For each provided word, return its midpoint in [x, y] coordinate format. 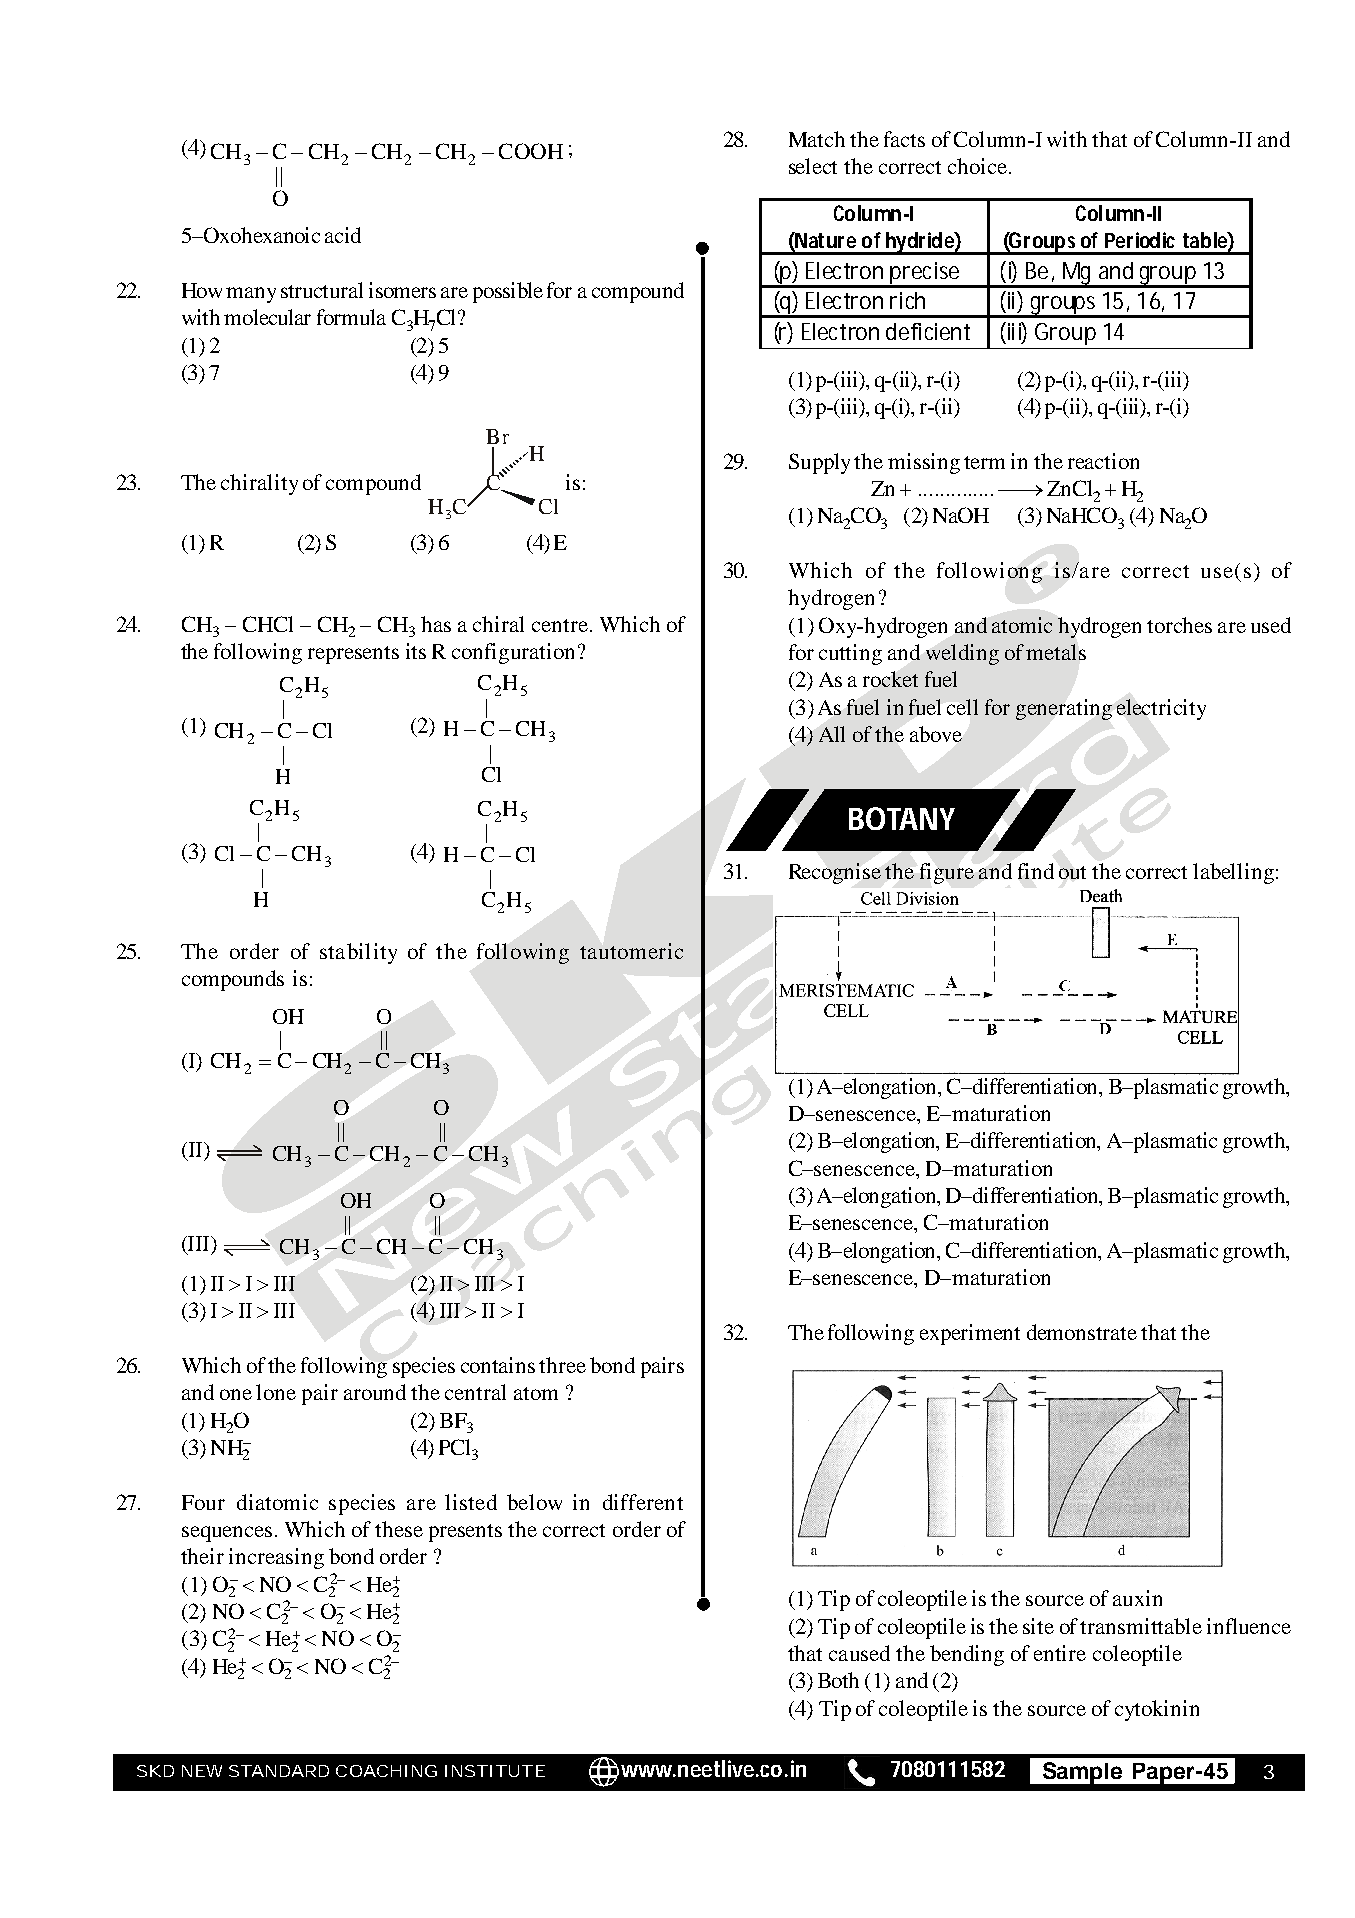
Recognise [835, 873]
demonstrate [1082, 1332]
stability [358, 953]
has [436, 624]
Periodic [1140, 240]
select [813, 166]
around [375, 1392]
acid [343, 235]
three [562, 1365]
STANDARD [279, 1771]
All [832, 734]
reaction [1103, 461]
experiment [970, 1334]
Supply [819, 463]
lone [276, 1392]
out [1072, 872]
